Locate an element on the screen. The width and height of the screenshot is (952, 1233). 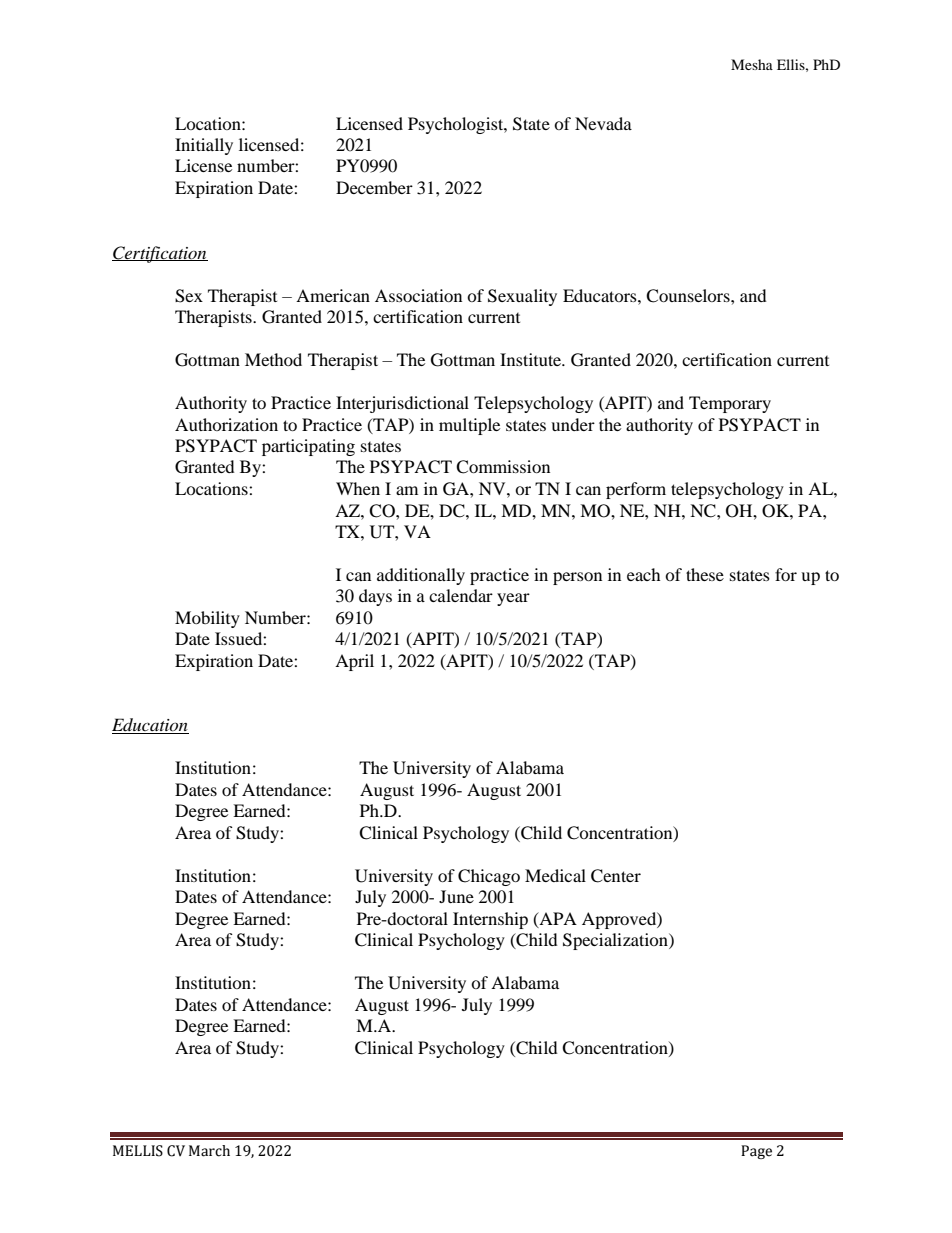
March is located at coordinates (209, 1151).
